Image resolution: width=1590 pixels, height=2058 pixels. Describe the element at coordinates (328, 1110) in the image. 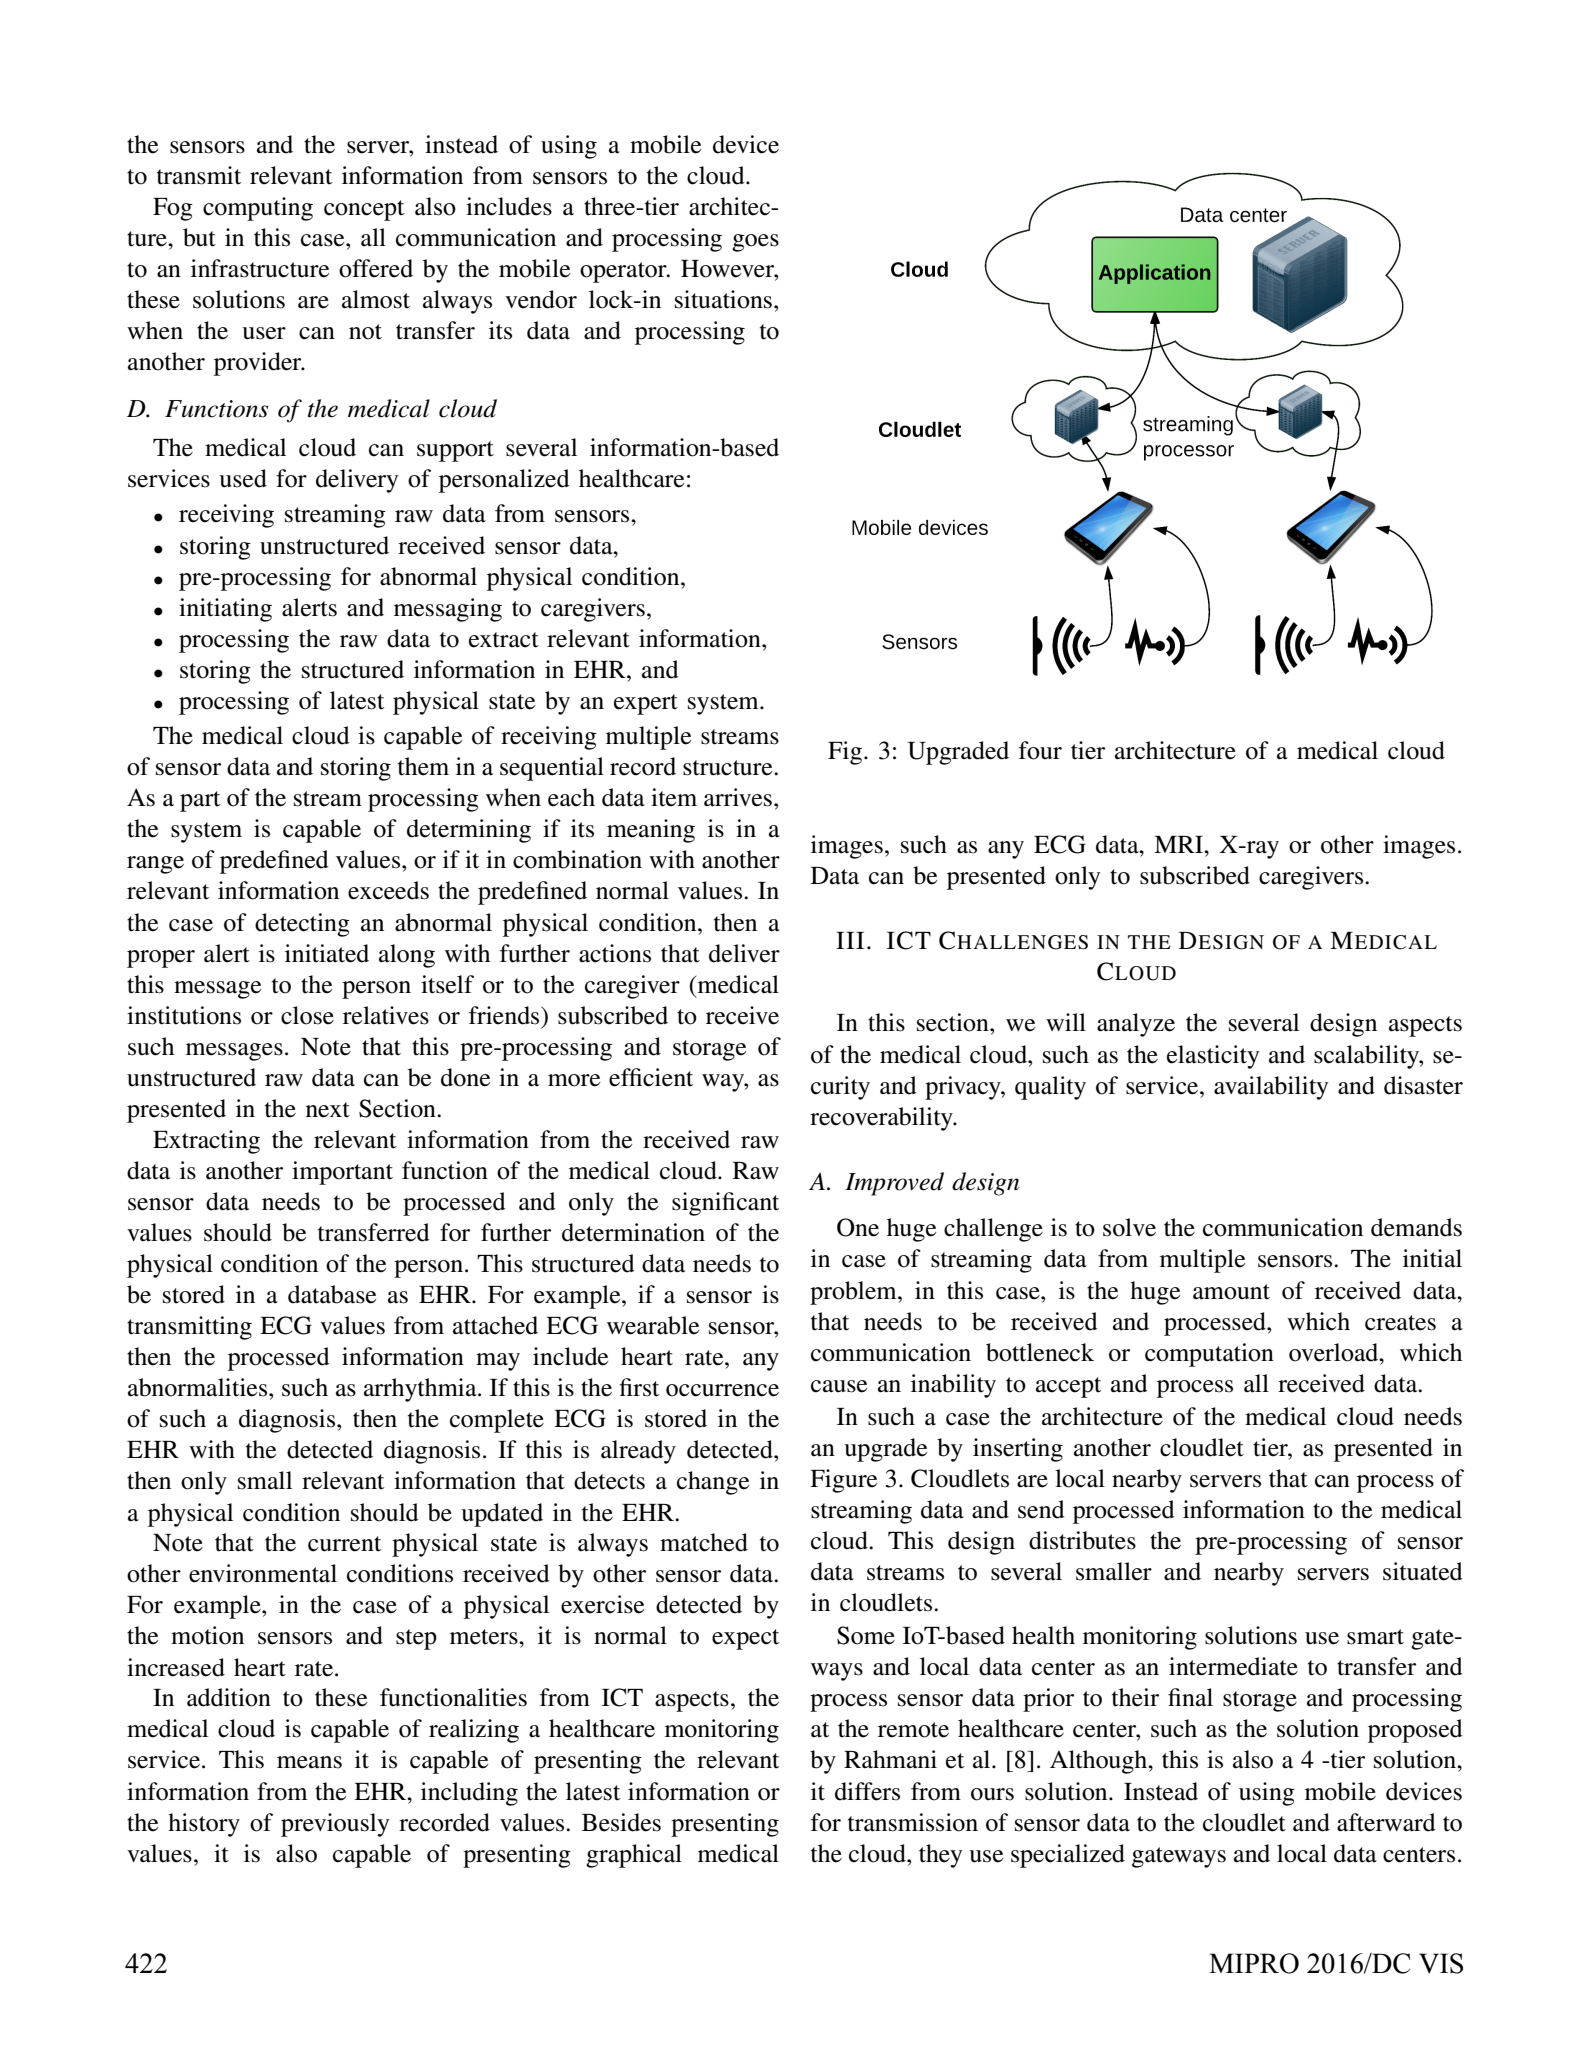

I see `next` at that location.
